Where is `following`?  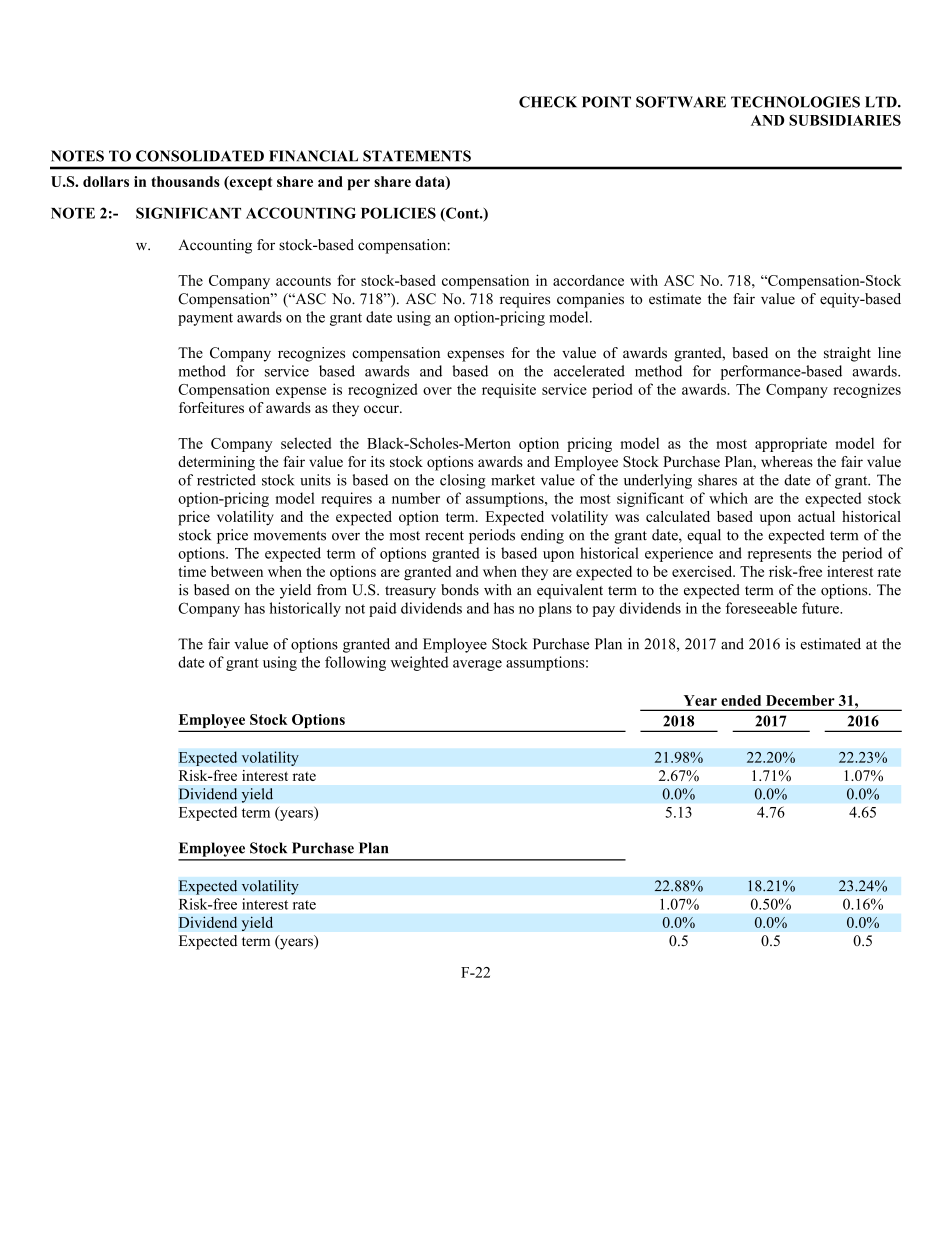 following is located at coordinates (355, 663).
